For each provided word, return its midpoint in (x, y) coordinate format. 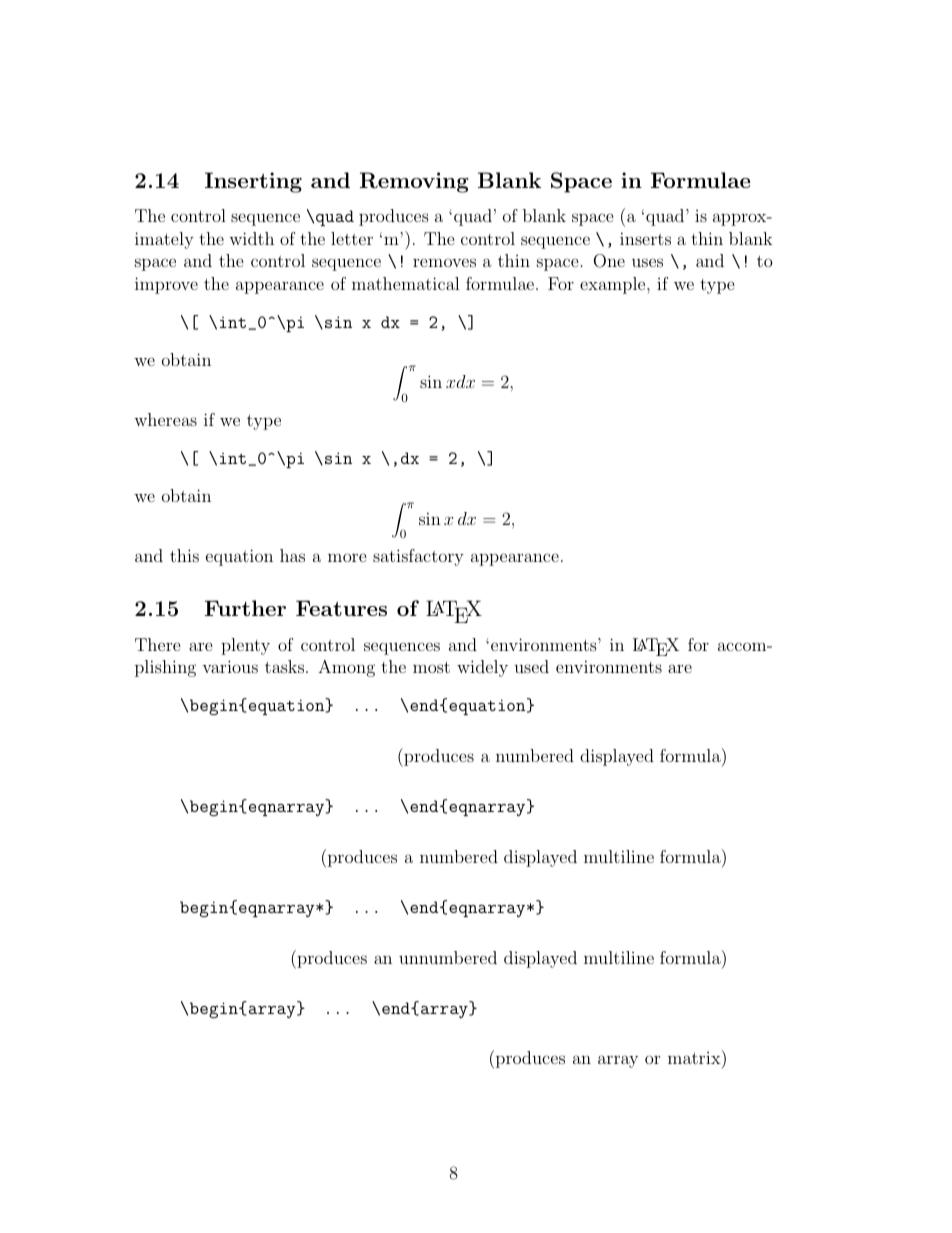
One (609, 261)
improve (166, 285)
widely (482, 668)
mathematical (406, 283)
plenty (245, 646)
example (614, 285)
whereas (165, 419)
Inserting (253, 182)
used (531, 666)
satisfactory (418, 557)
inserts (645, 238)
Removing (414, 182)
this (184, 555)
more (347, 557)
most (431, 667)
